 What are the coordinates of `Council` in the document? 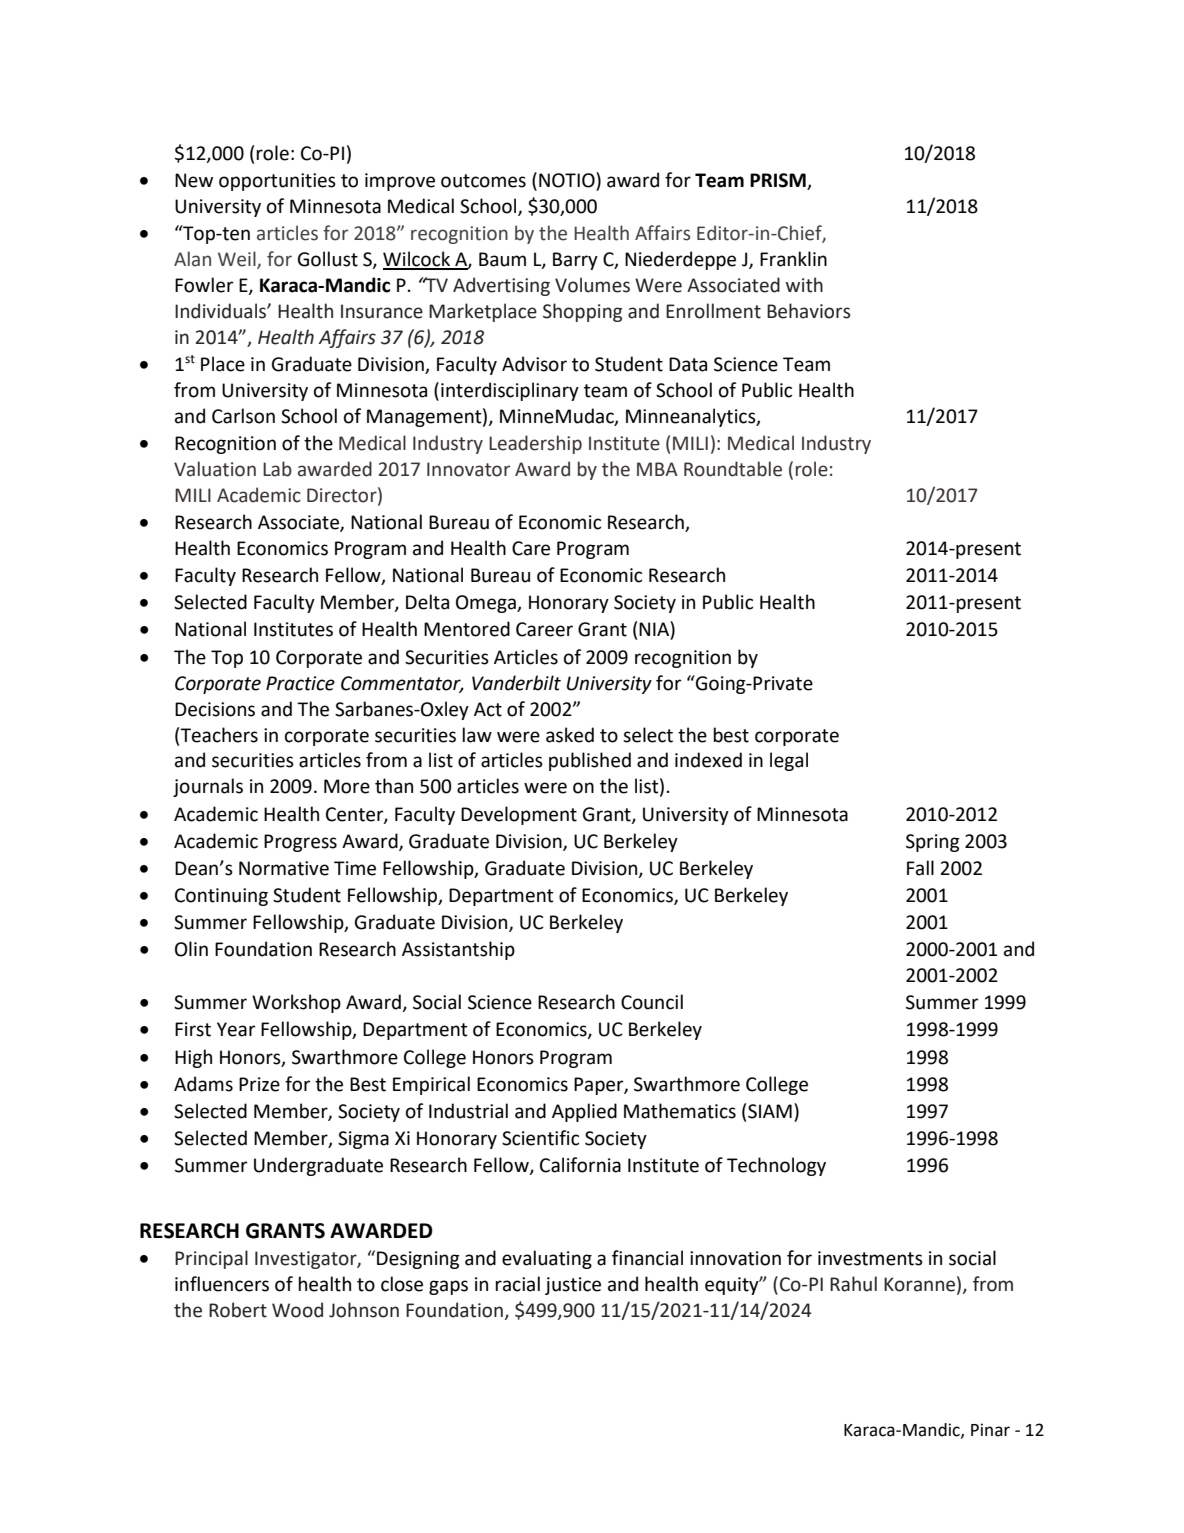 It's located at (652, 1002).
